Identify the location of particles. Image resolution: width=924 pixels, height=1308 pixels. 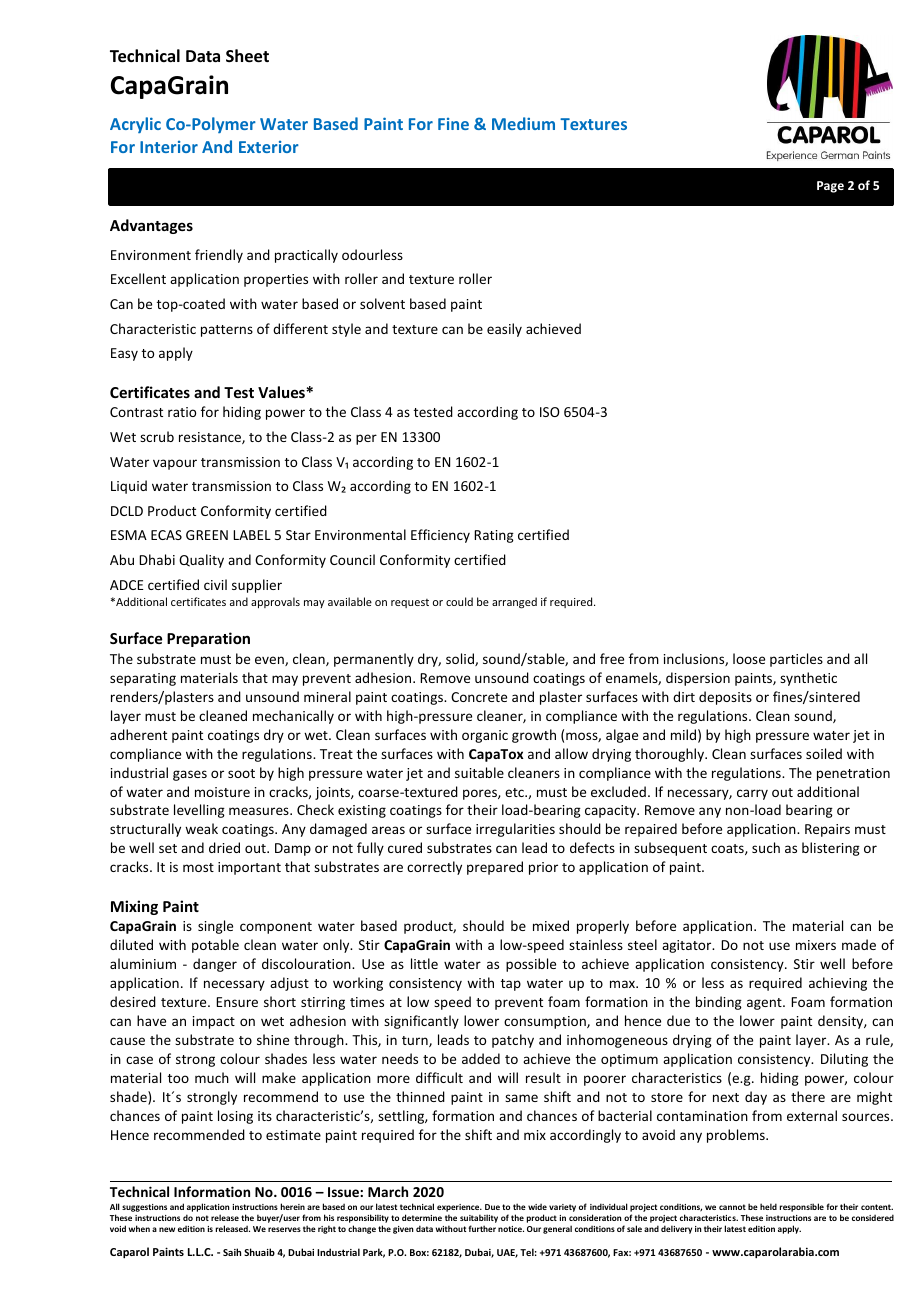
(796, 660).
